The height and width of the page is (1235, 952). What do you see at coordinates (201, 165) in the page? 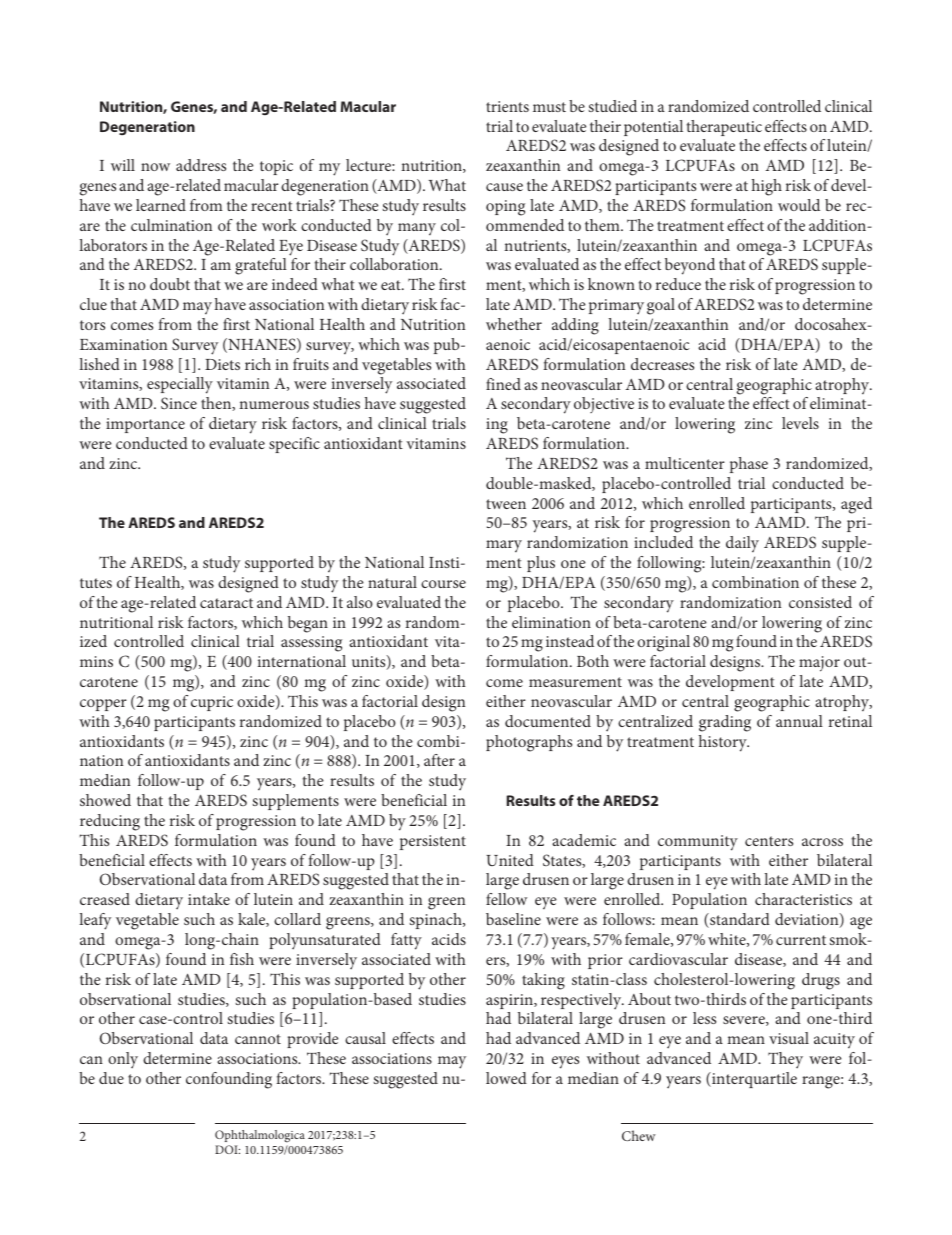
I see `address` at bounding box center [201, 165].
